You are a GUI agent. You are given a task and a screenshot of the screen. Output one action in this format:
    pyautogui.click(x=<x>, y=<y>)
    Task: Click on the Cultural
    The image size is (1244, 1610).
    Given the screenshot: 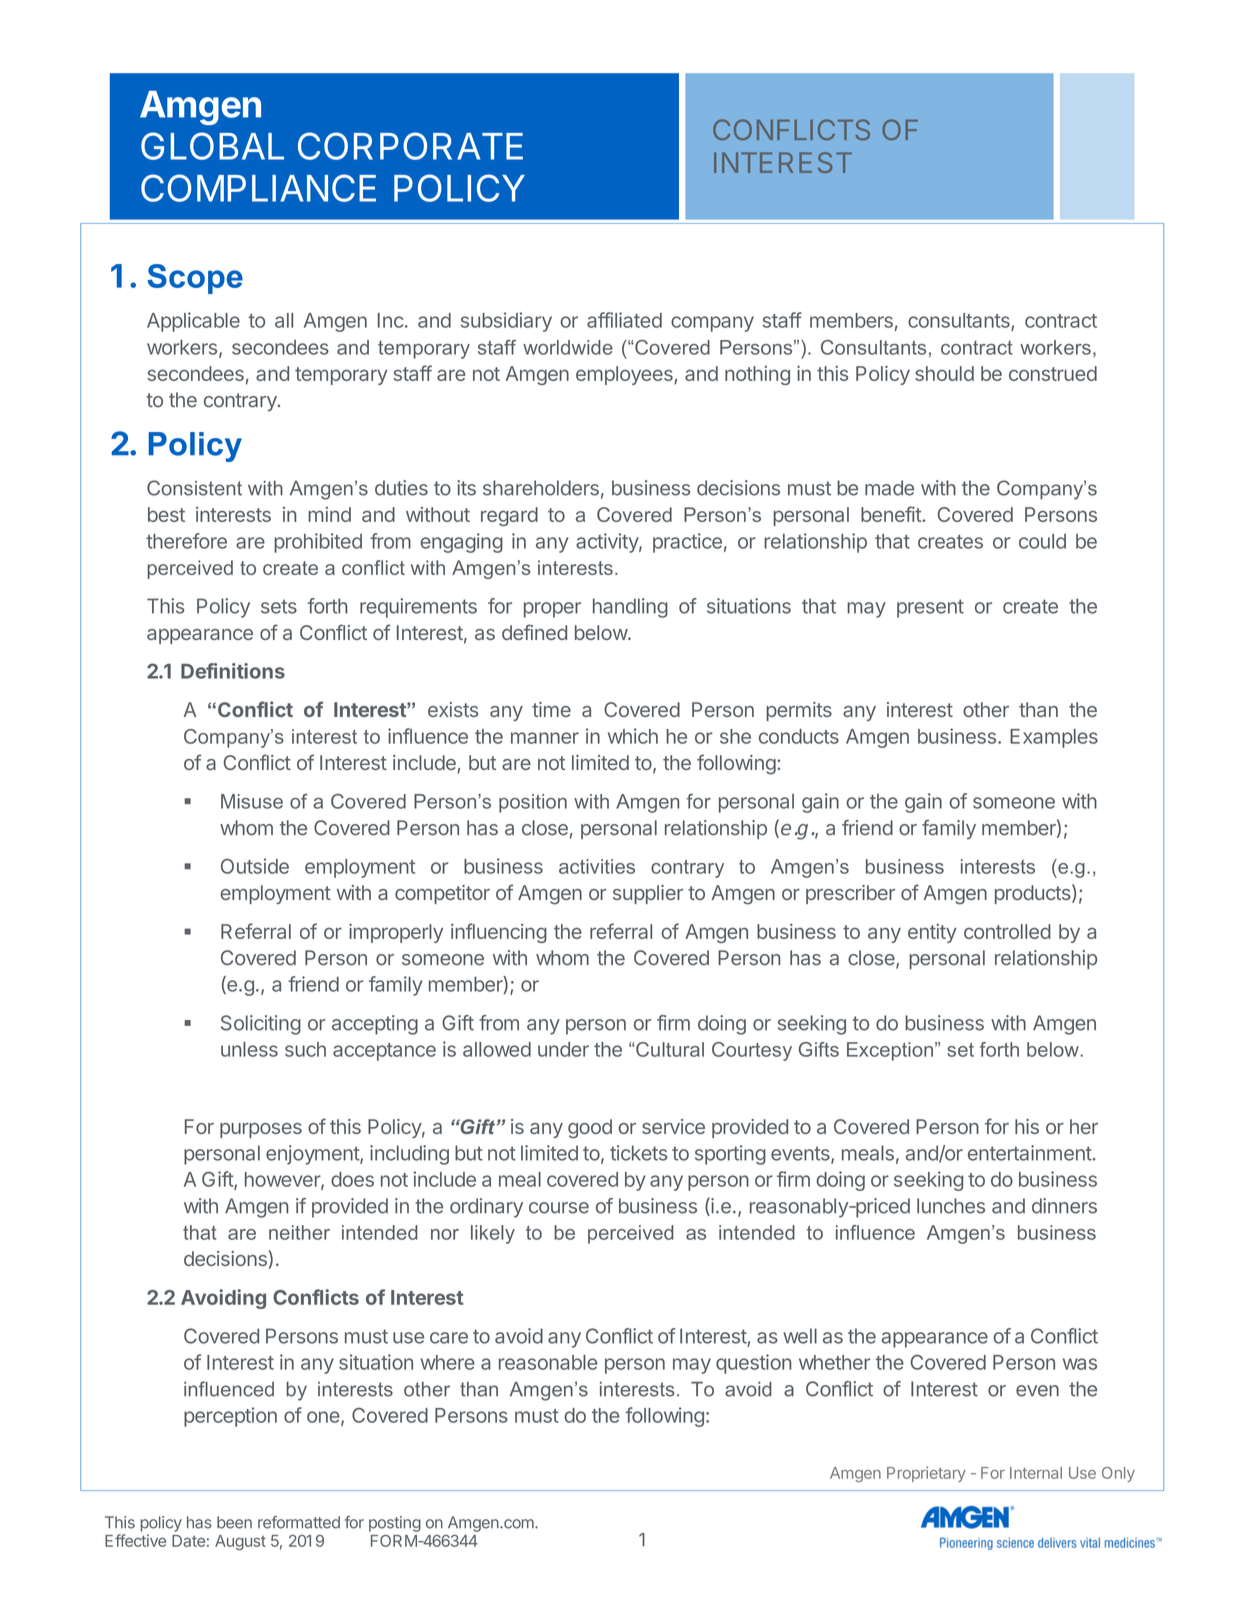 What is the action you would take?
    pyautogui.click(x=669, y=1049)
